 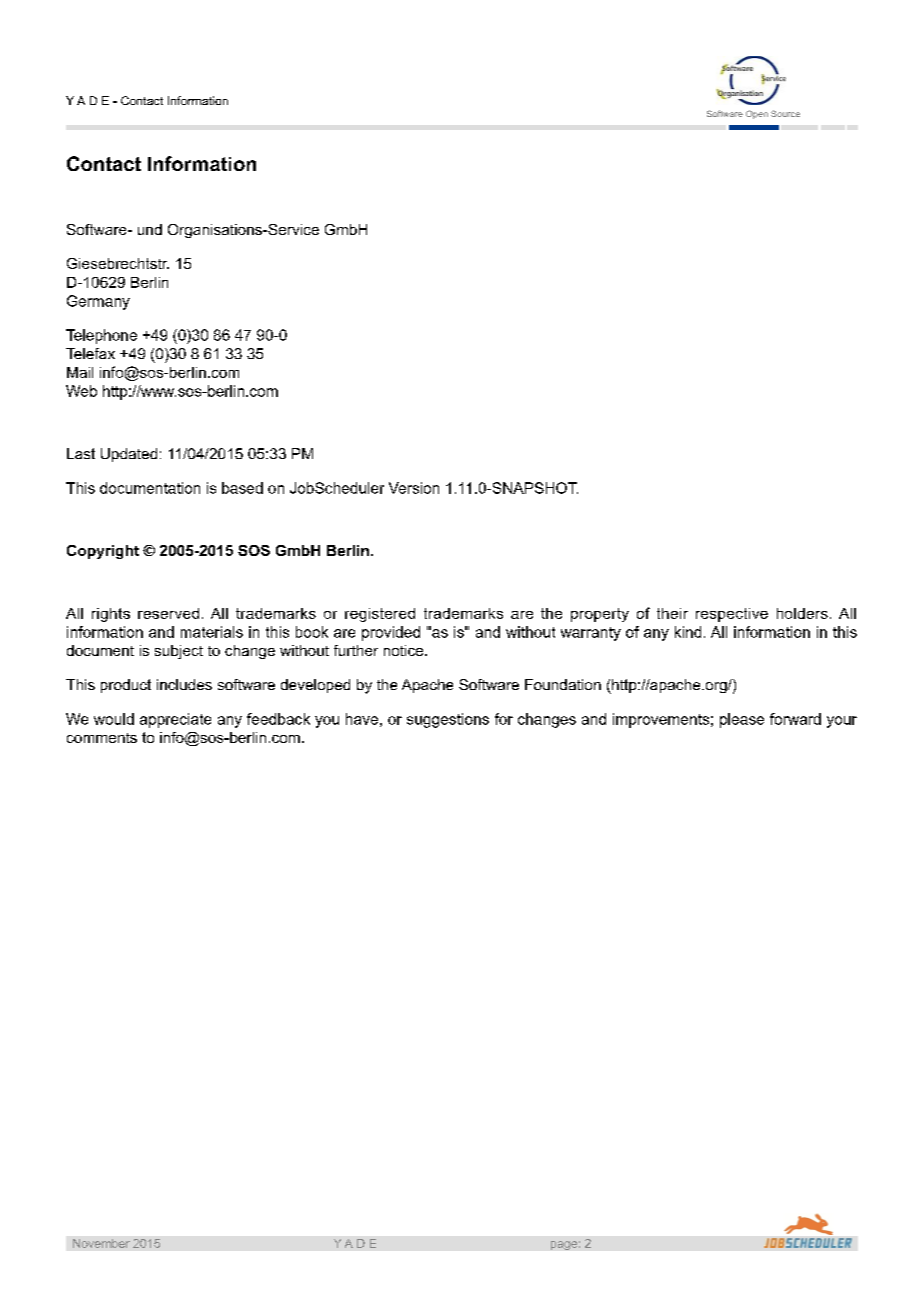 I want to click on November, so click(x=101, y=1243).
